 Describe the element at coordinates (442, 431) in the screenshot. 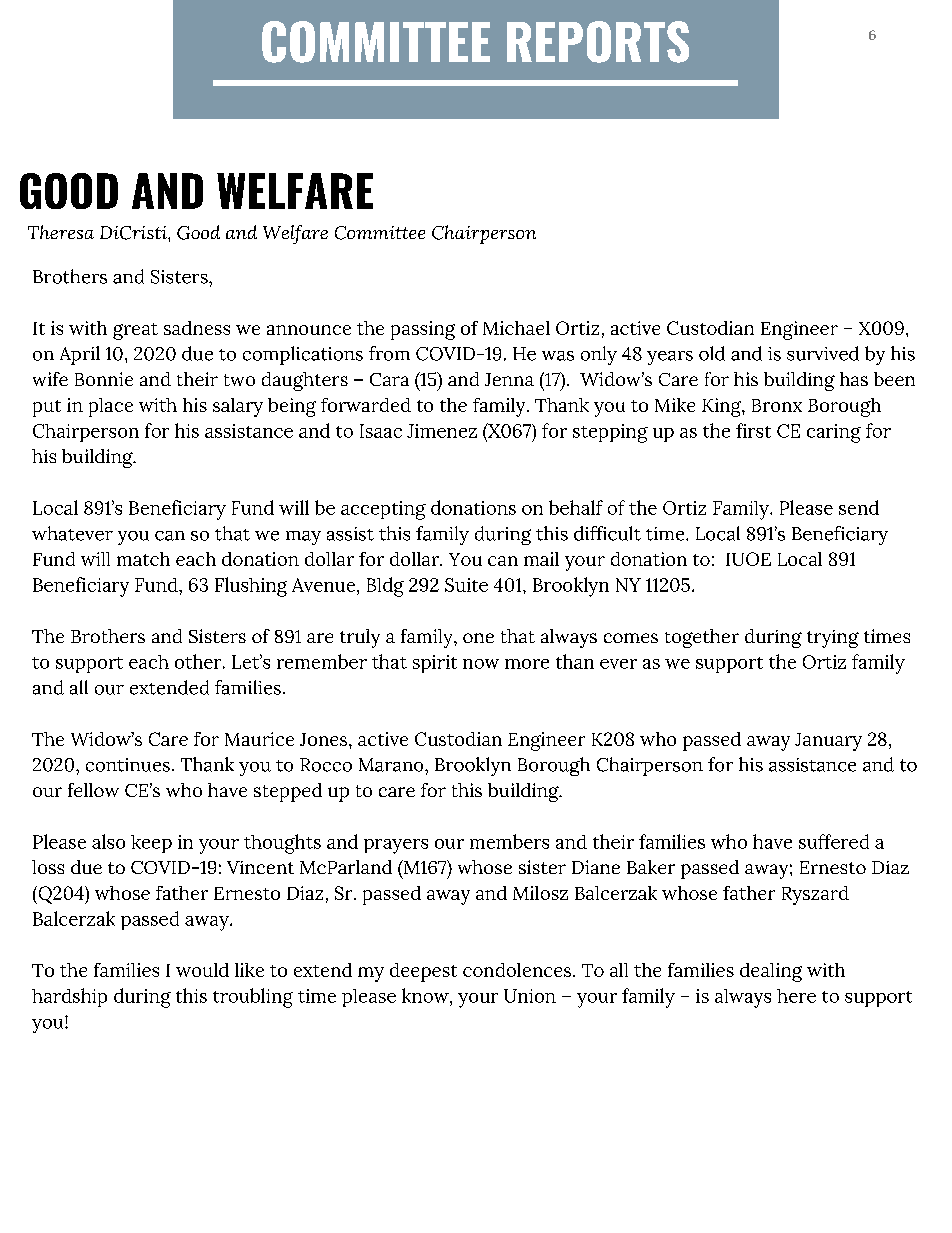

I see `Jimenez` at that location.
